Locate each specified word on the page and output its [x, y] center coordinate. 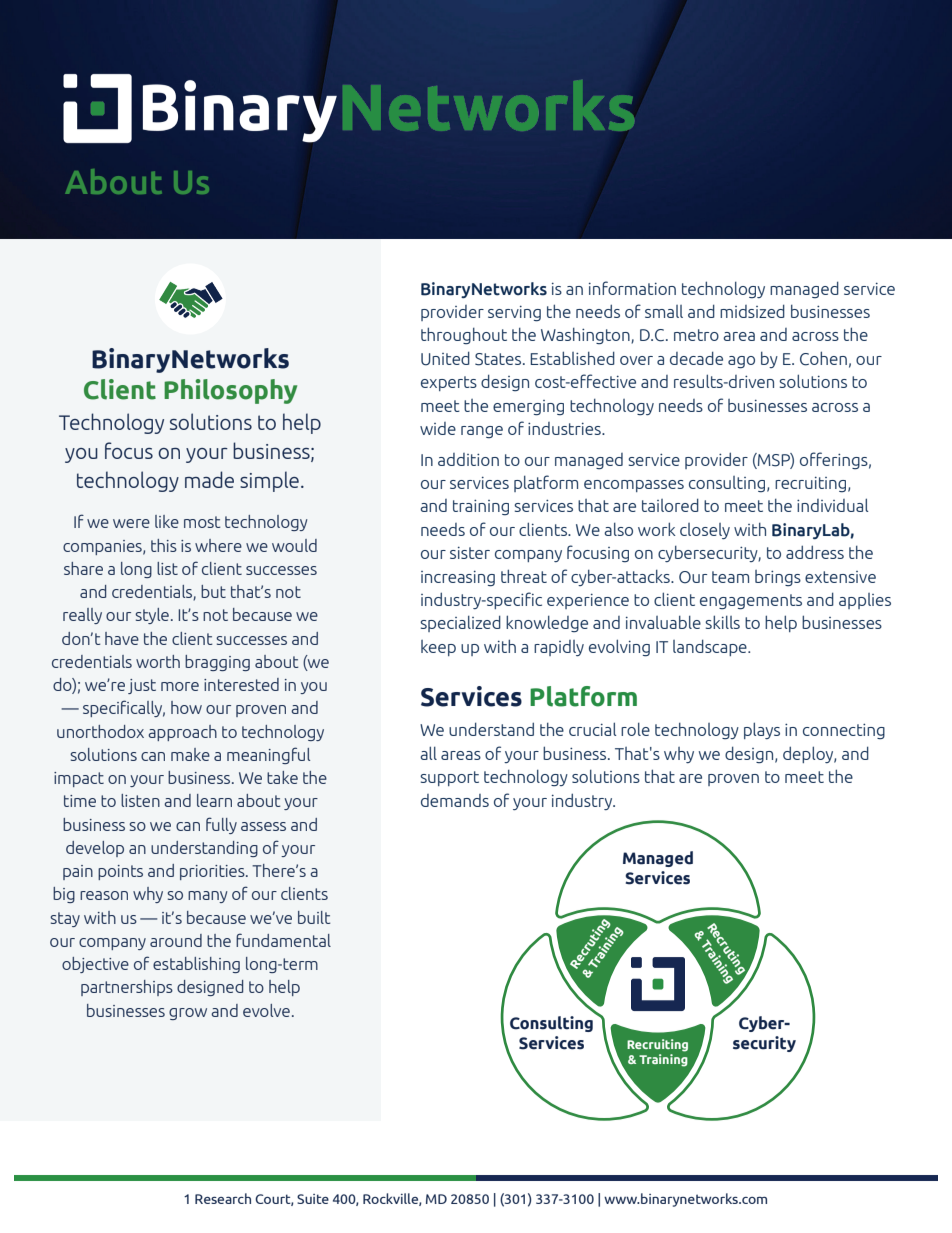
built [314, 917]
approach [182, 733]
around [176, 940]
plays [762, 730]
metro [696, 335]
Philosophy [230, 391]
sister [470, 553]
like [167, 521]
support [449, 778]
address [815, 552]
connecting [844, 731]
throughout [464, 335]
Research [223, 1198]
